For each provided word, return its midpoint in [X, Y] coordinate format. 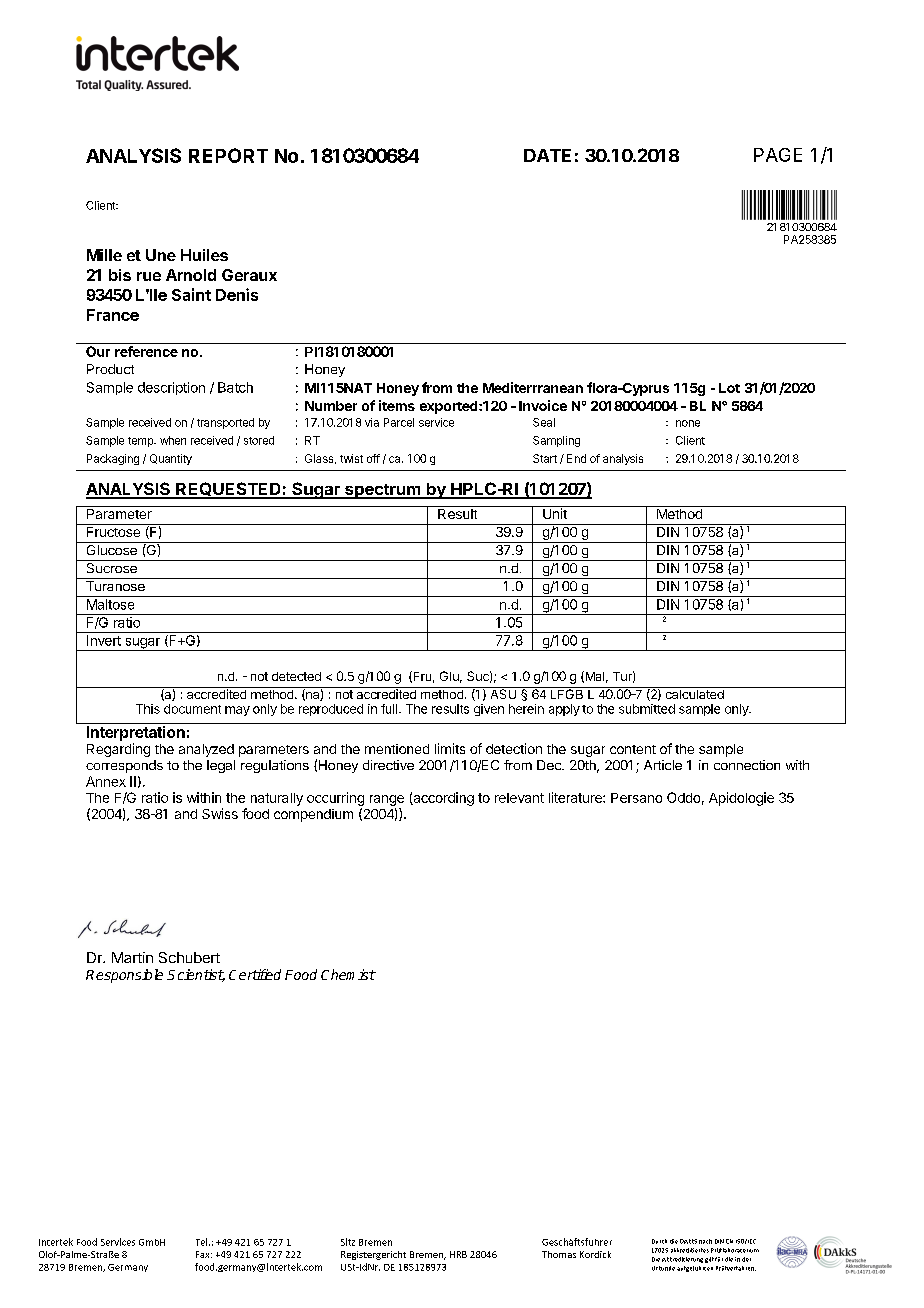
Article [663, 765]
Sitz [348, 1242]
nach [705, 1241]
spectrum [383, 491]
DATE [547, 155]
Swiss [220, 813]
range [387, 800]
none [688, 423]
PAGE [778, 155]
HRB [458, 1254]
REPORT [228, 155]
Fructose [113, 532]
